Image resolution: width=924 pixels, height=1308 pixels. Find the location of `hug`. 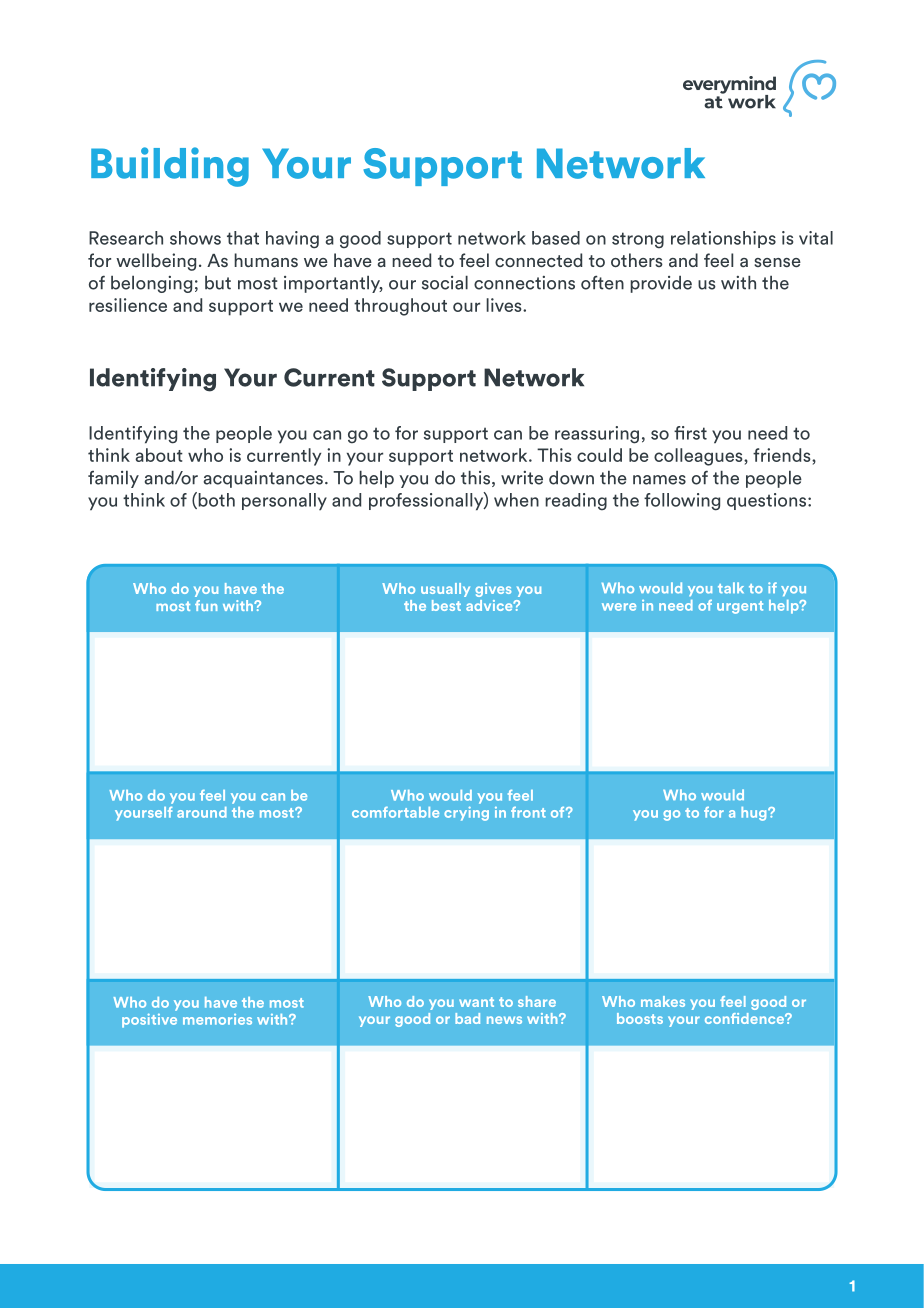

hug is located at coordinates (755, 814).
